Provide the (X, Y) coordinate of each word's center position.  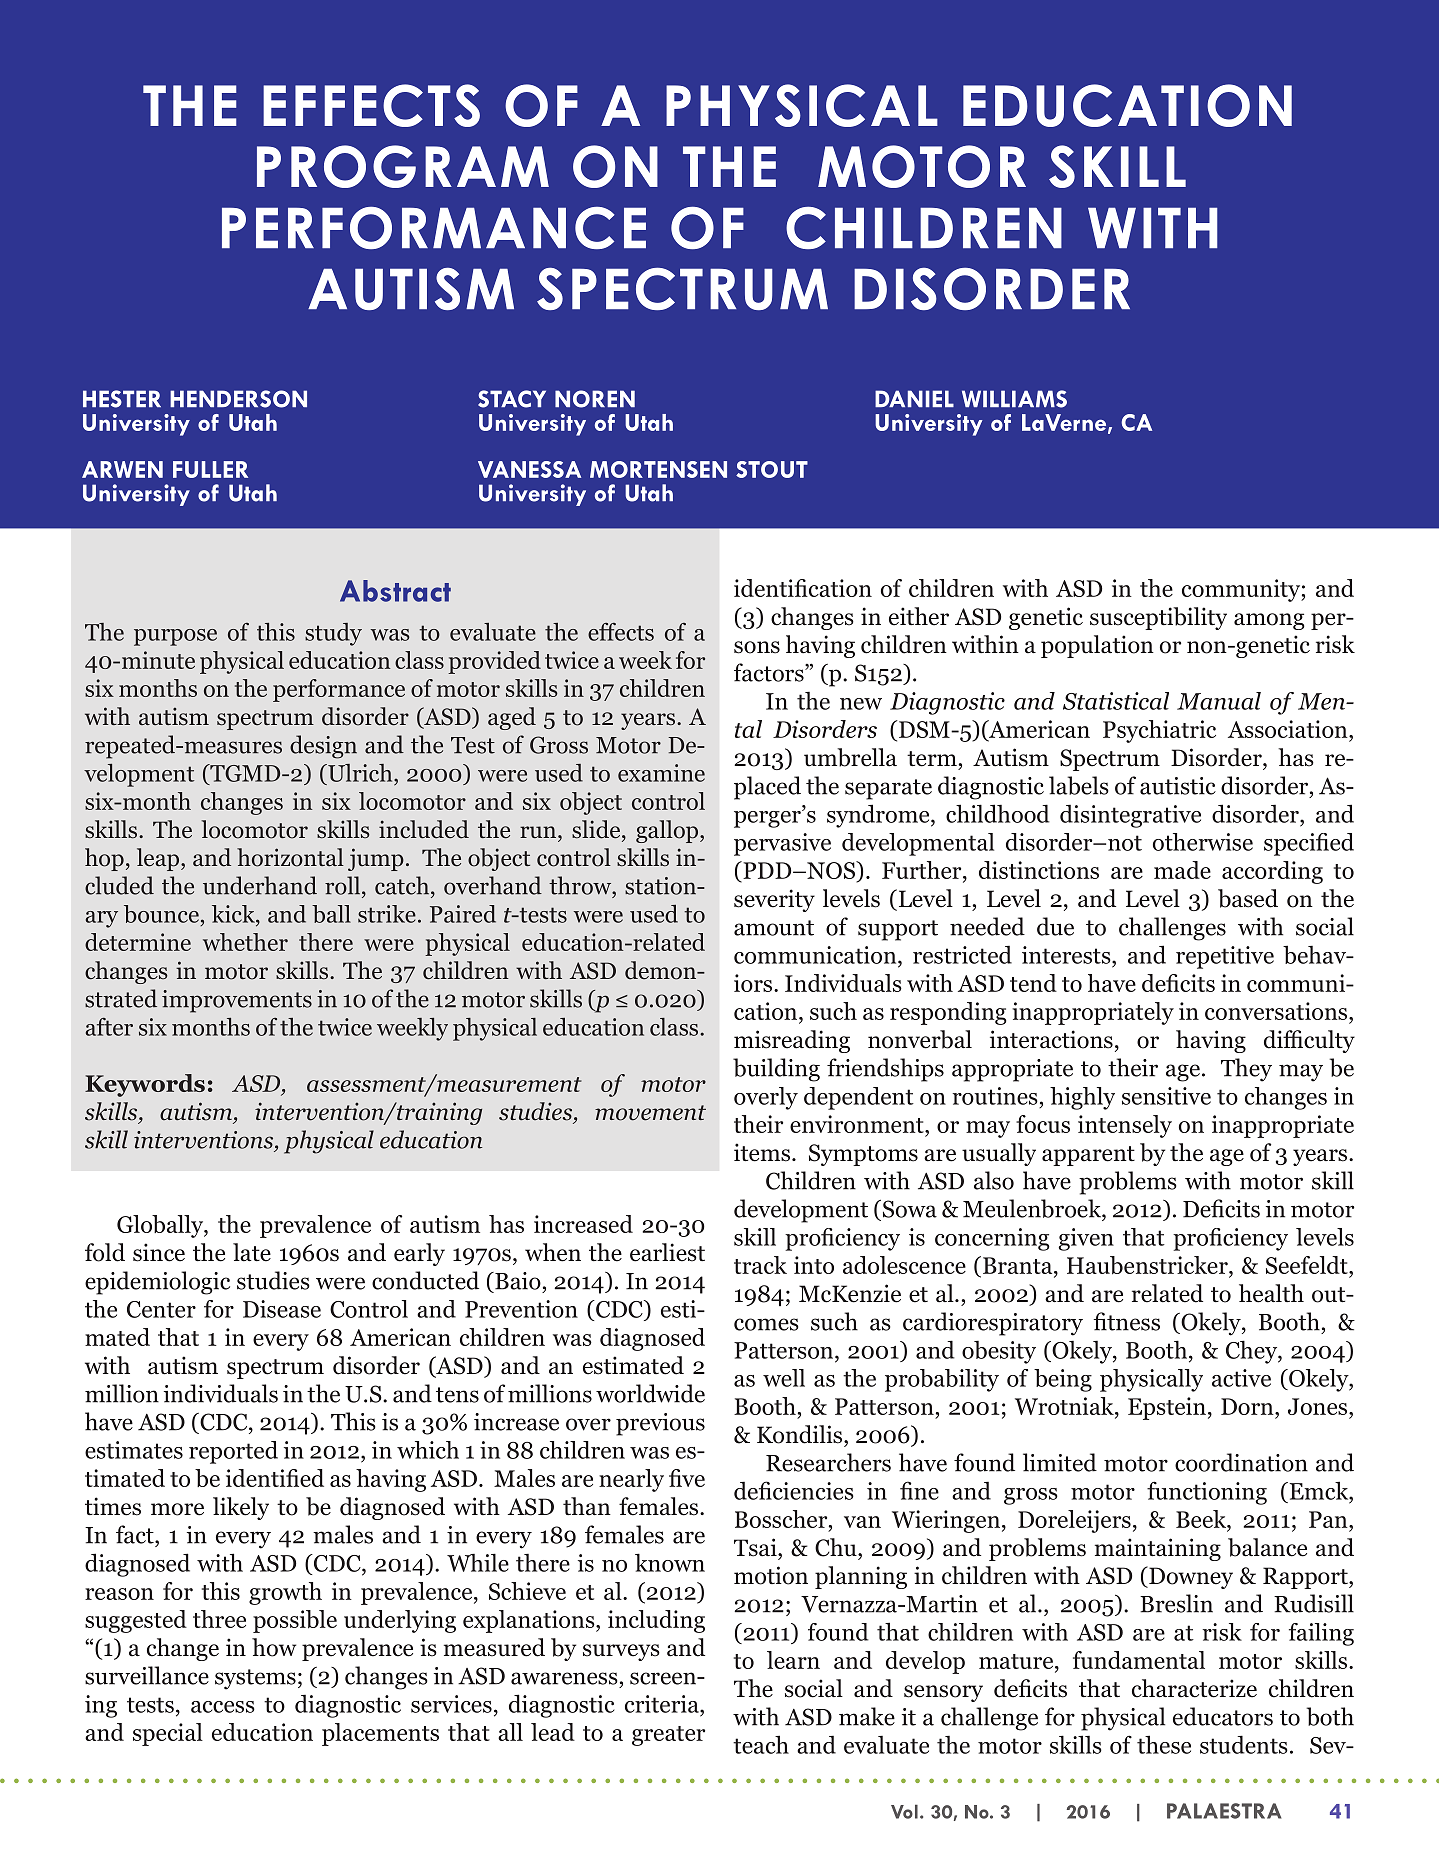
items (762, 1152)
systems (255, 1679)
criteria (663, 1704)
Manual (1219, 701)
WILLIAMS (1014, 399)
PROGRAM (403, 166)
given (1086, 1239)
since (159, 1252)
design (323, 747)
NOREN (595, 399)
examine (661, 773)
